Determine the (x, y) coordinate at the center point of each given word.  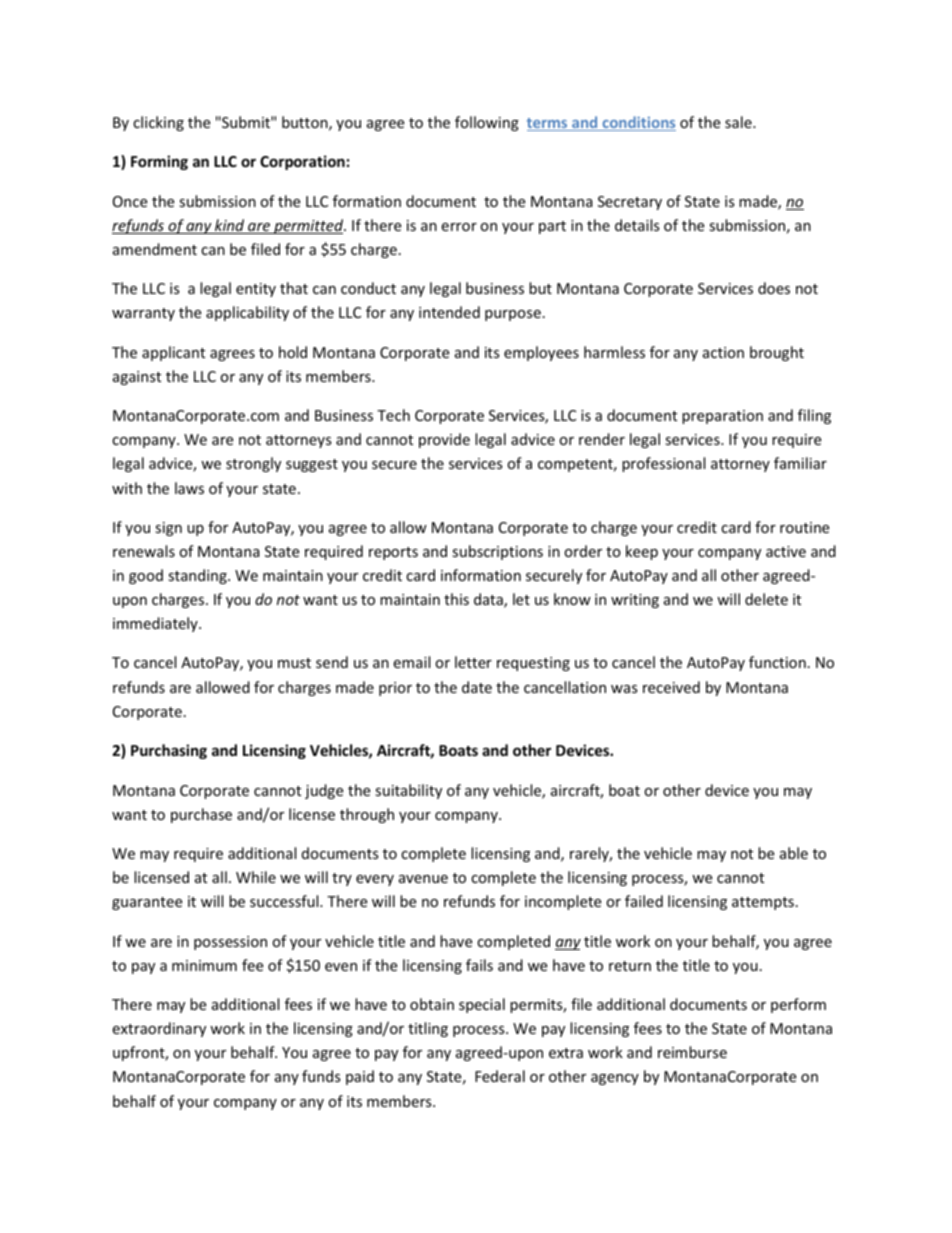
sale (739, 122)
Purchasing (169, 751)
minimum (204, 965)
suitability (408, 791)
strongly (253, 464)
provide (444, 440)
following (487, 123)
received (671, 687)
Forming (159, 162)
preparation (722, 417)
